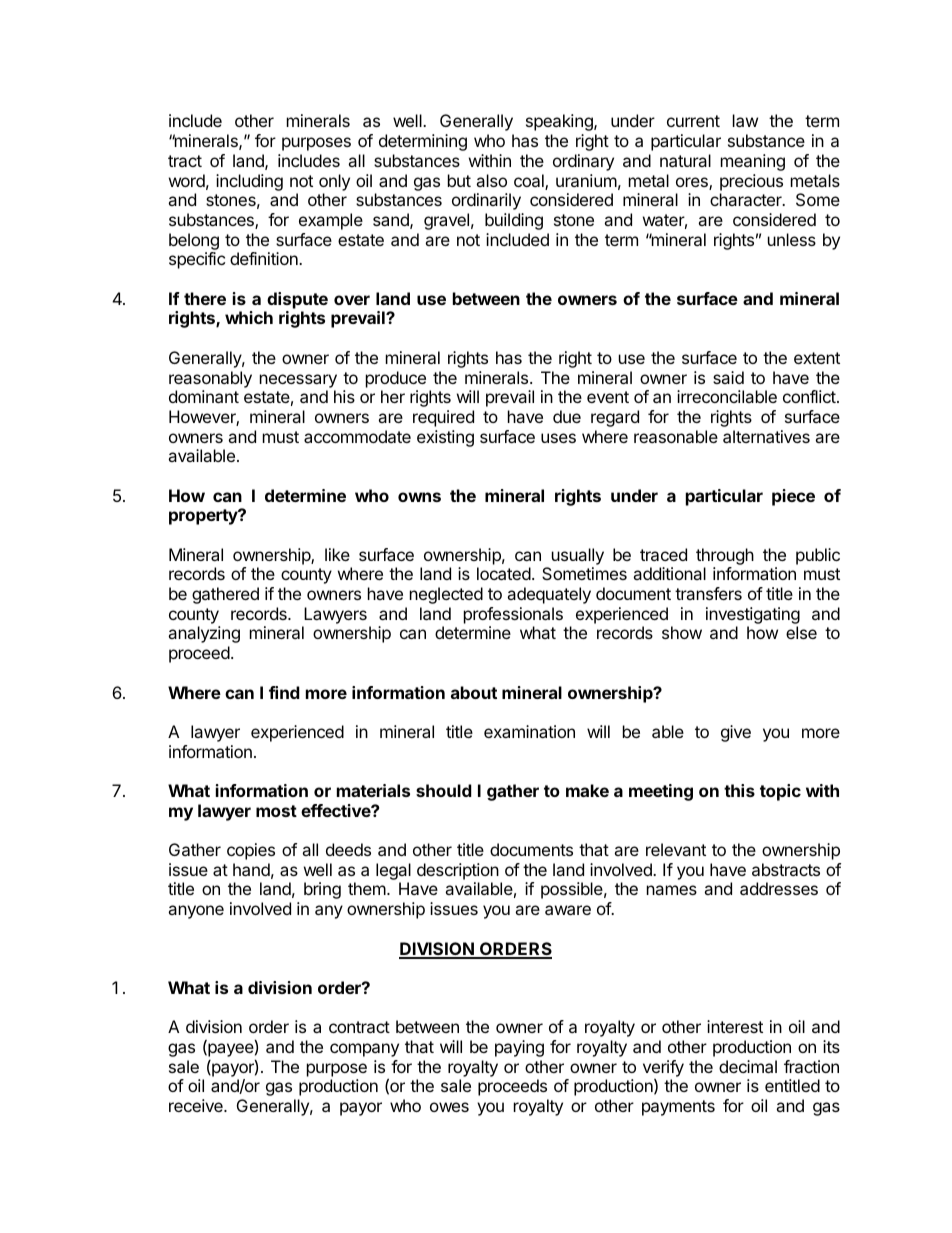 Image resolution: width=952 pixels, height=1233 pixels. Describe the element at coordinates (739, 790) in the image. I see `this` at that location.
